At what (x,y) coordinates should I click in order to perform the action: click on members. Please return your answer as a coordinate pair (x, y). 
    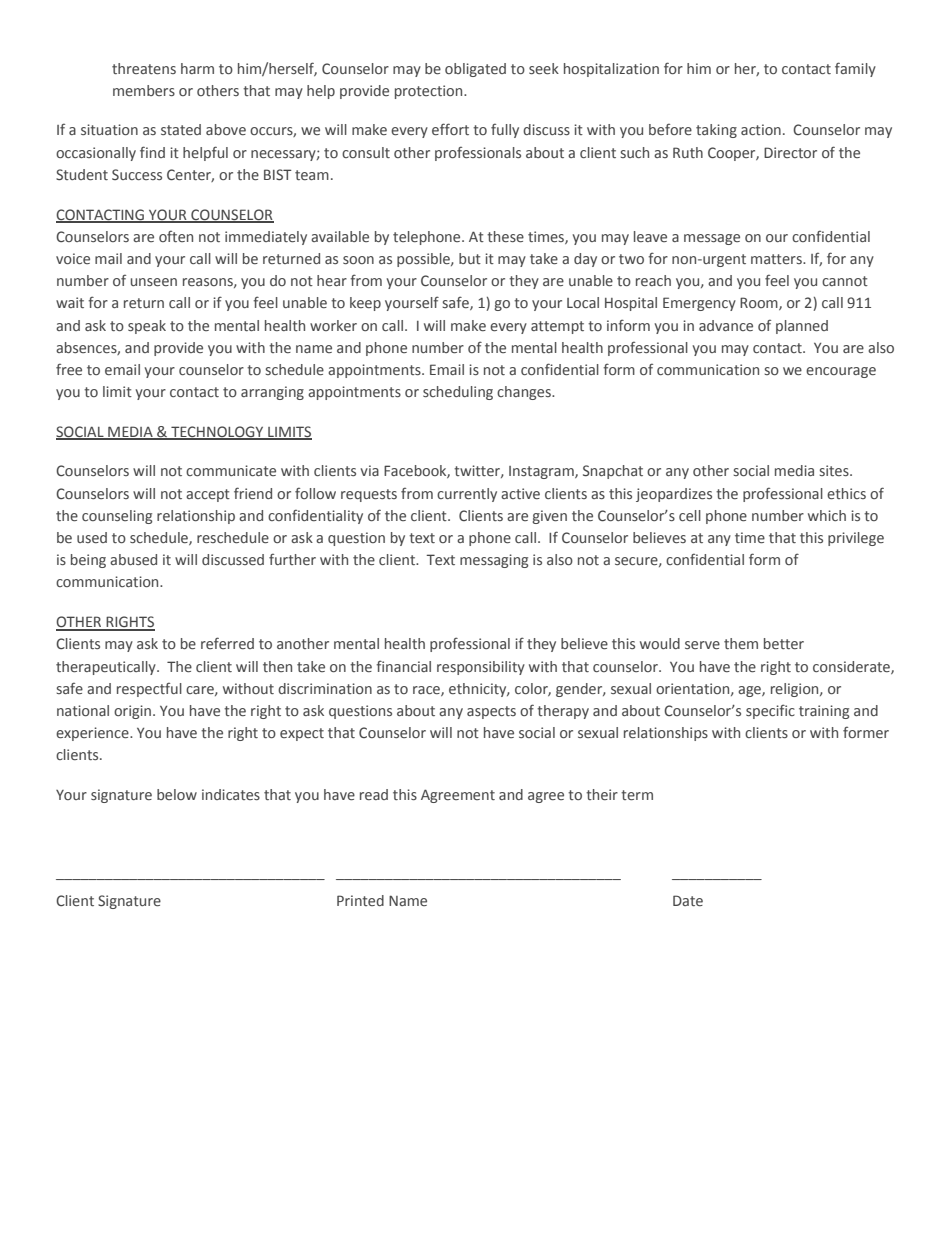
    Looking at the image, I should click on (144, 90).
